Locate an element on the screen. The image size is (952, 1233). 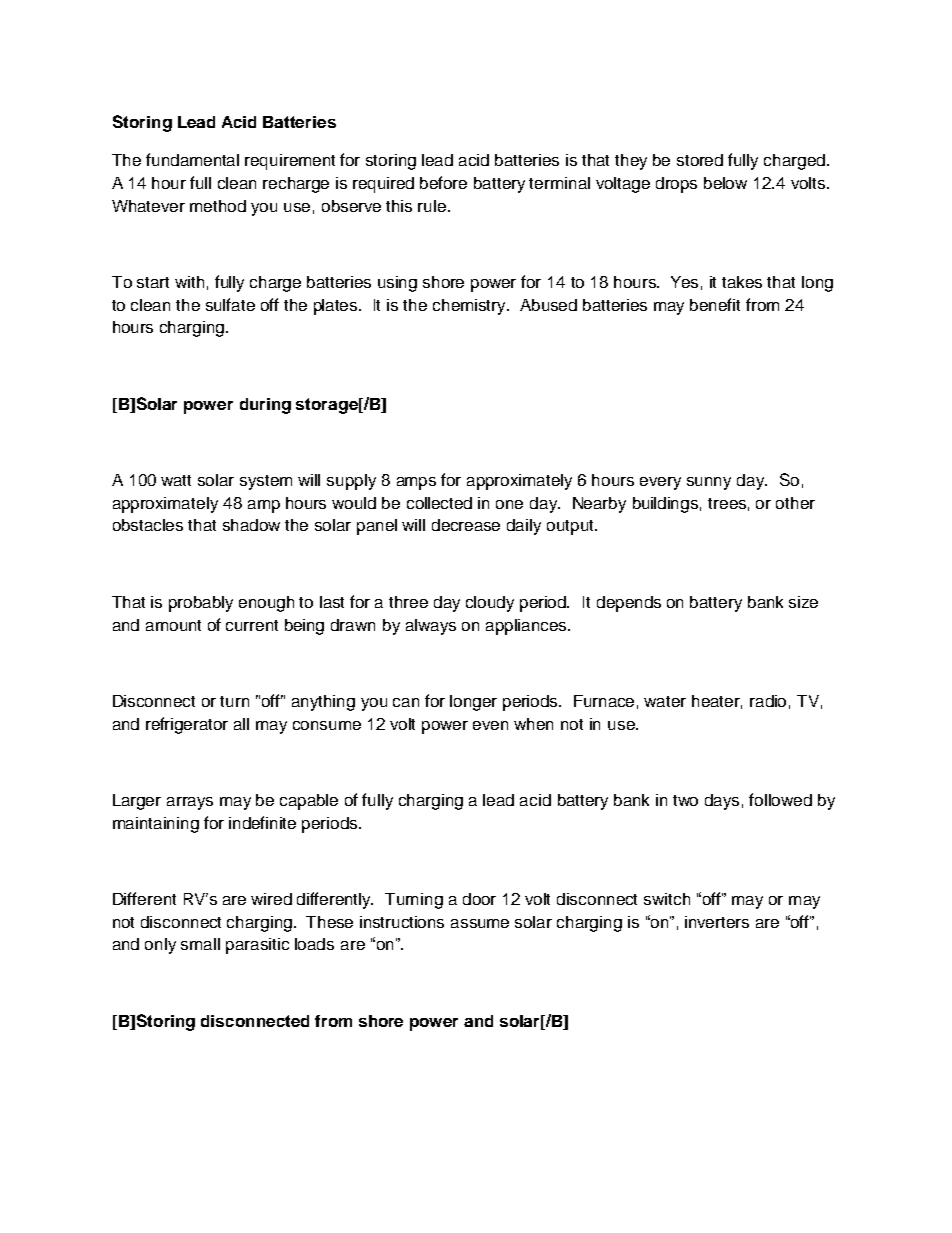
method is located at coordinates (218, 206).
